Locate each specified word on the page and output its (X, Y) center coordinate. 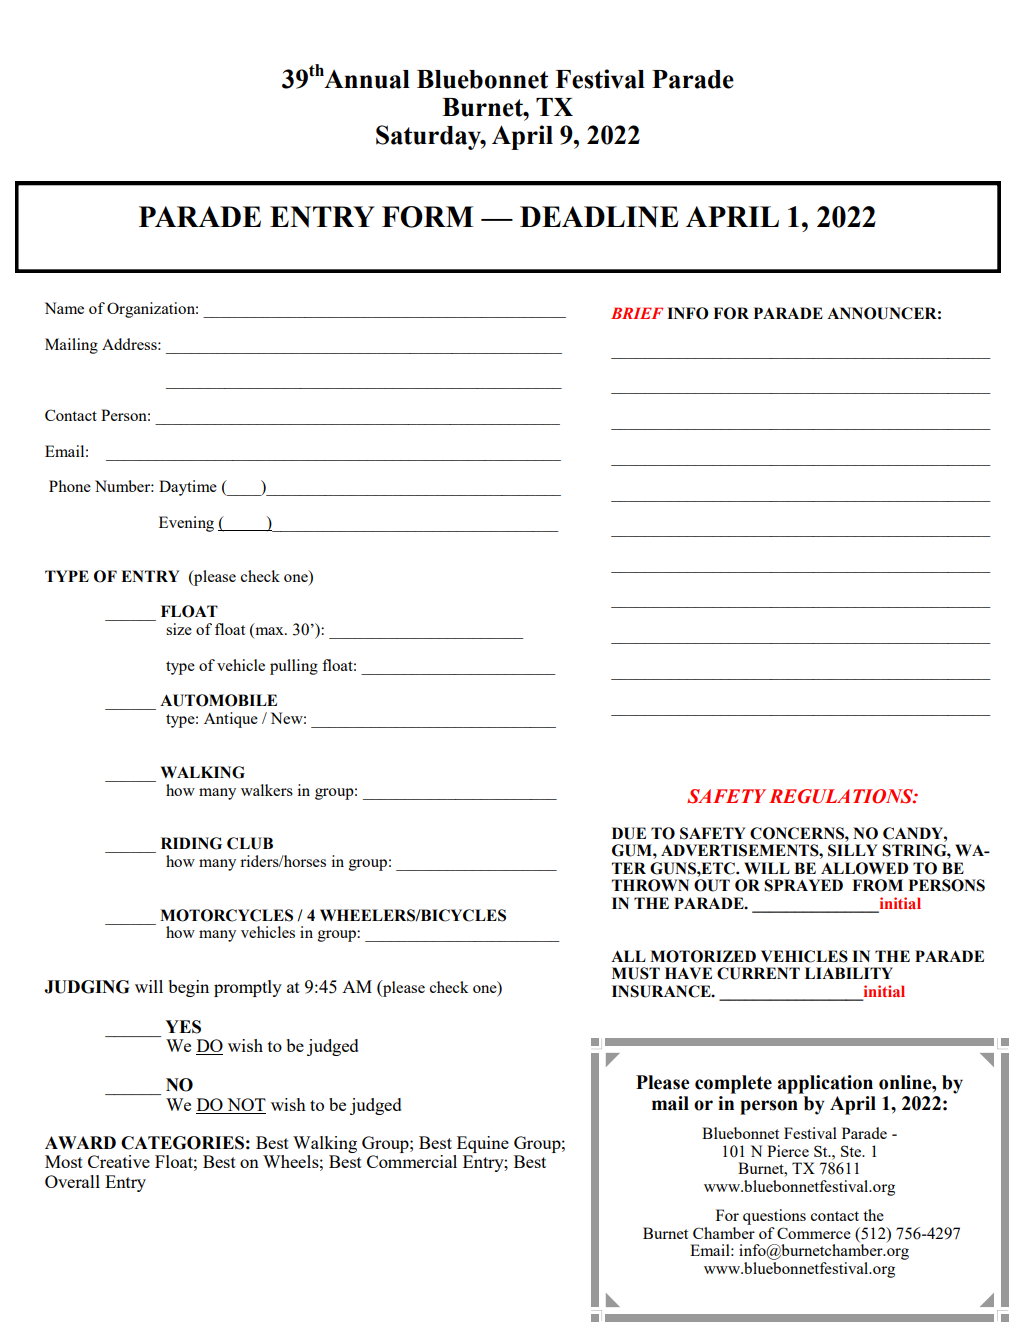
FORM (428, 217)
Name (64, 308)
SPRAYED (803, 885)
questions (774, 1217)
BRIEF (637, 313)
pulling (294, 667)
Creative (119, 1161)
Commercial (412, 1161)
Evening (186, 524)
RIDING (191, 843)
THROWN (650, 885)
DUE (629, 833)
